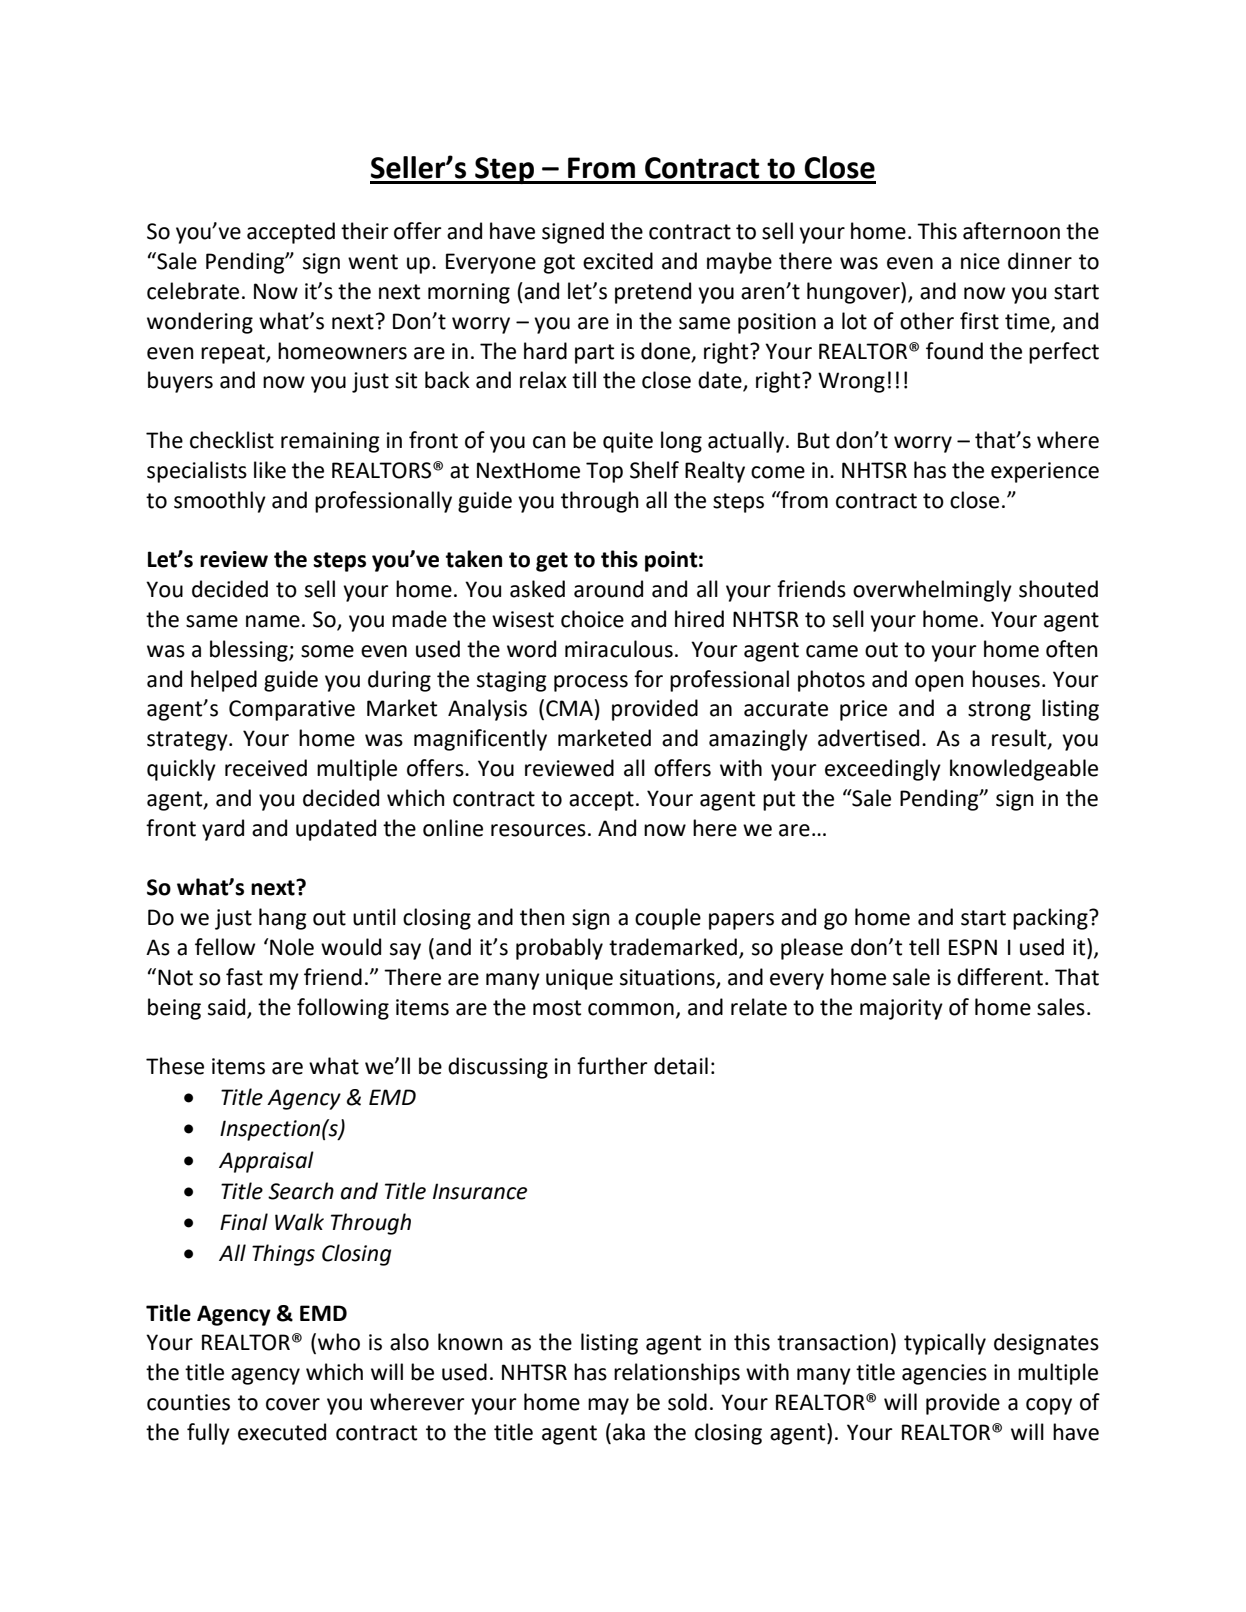 This screenshot has height=1612, width=1246. What do you see at coordinates (293, 1404) in the screenshot?
I see `cover` at bounding box center [293, 1404].
